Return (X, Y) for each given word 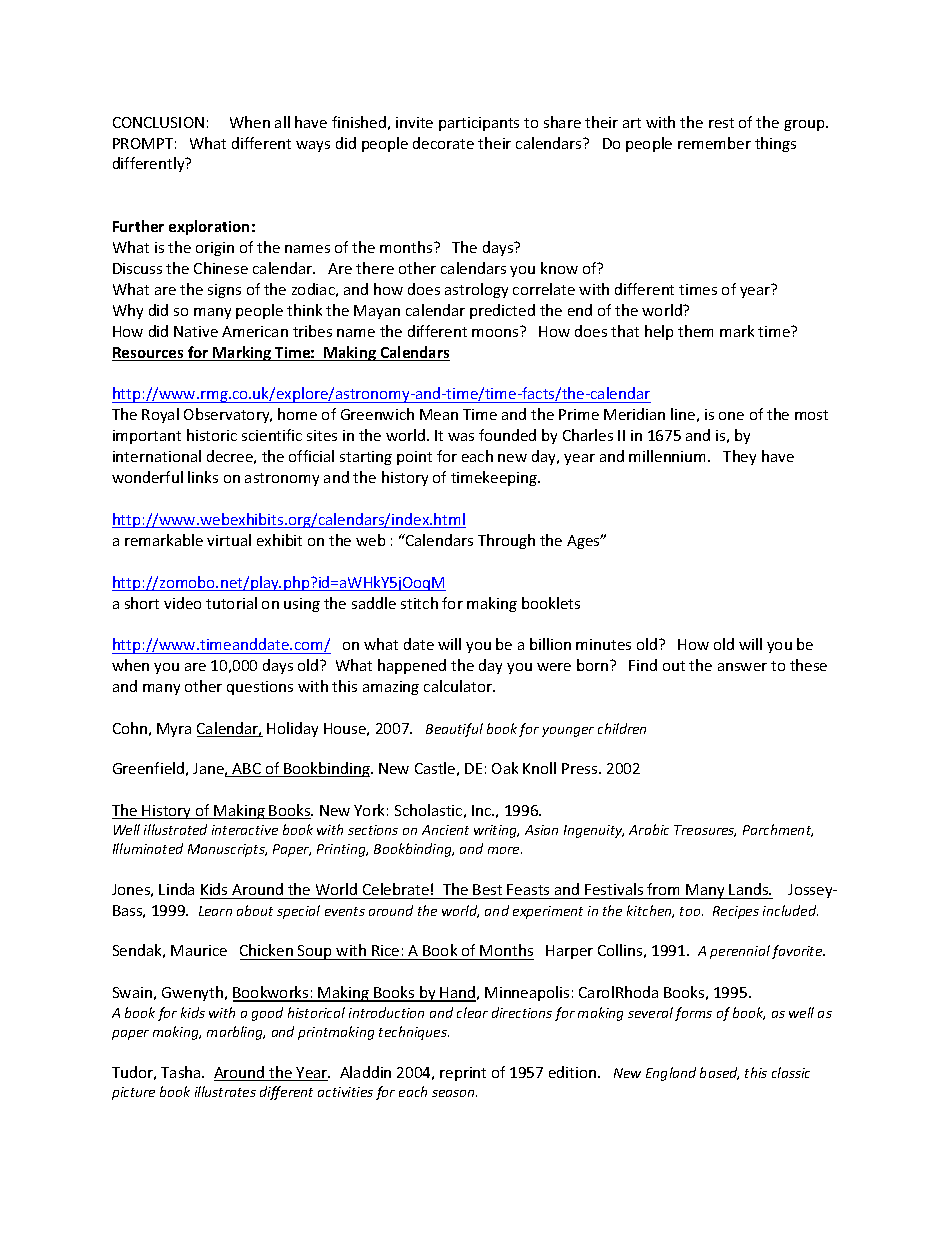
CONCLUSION (158, 122)
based (719, 1073)
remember (714, 143)
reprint (463, 1074)
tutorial (231, 603)
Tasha (182, 1072)
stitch (419, 603)
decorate (443, 143)
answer (742, 667)
